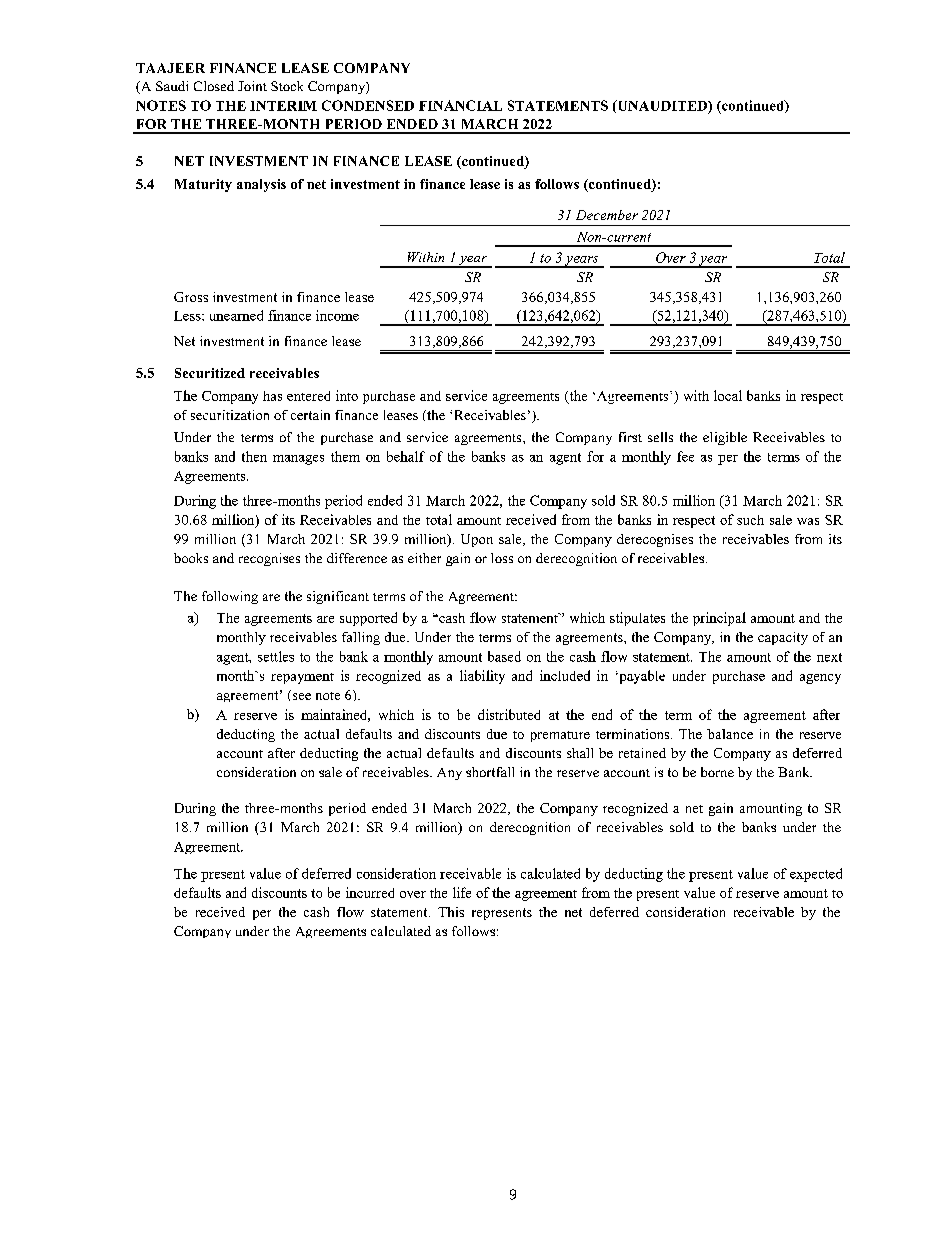  Describe the element at coordinates (252, 86) in the document. I see `Joint` at that location.
